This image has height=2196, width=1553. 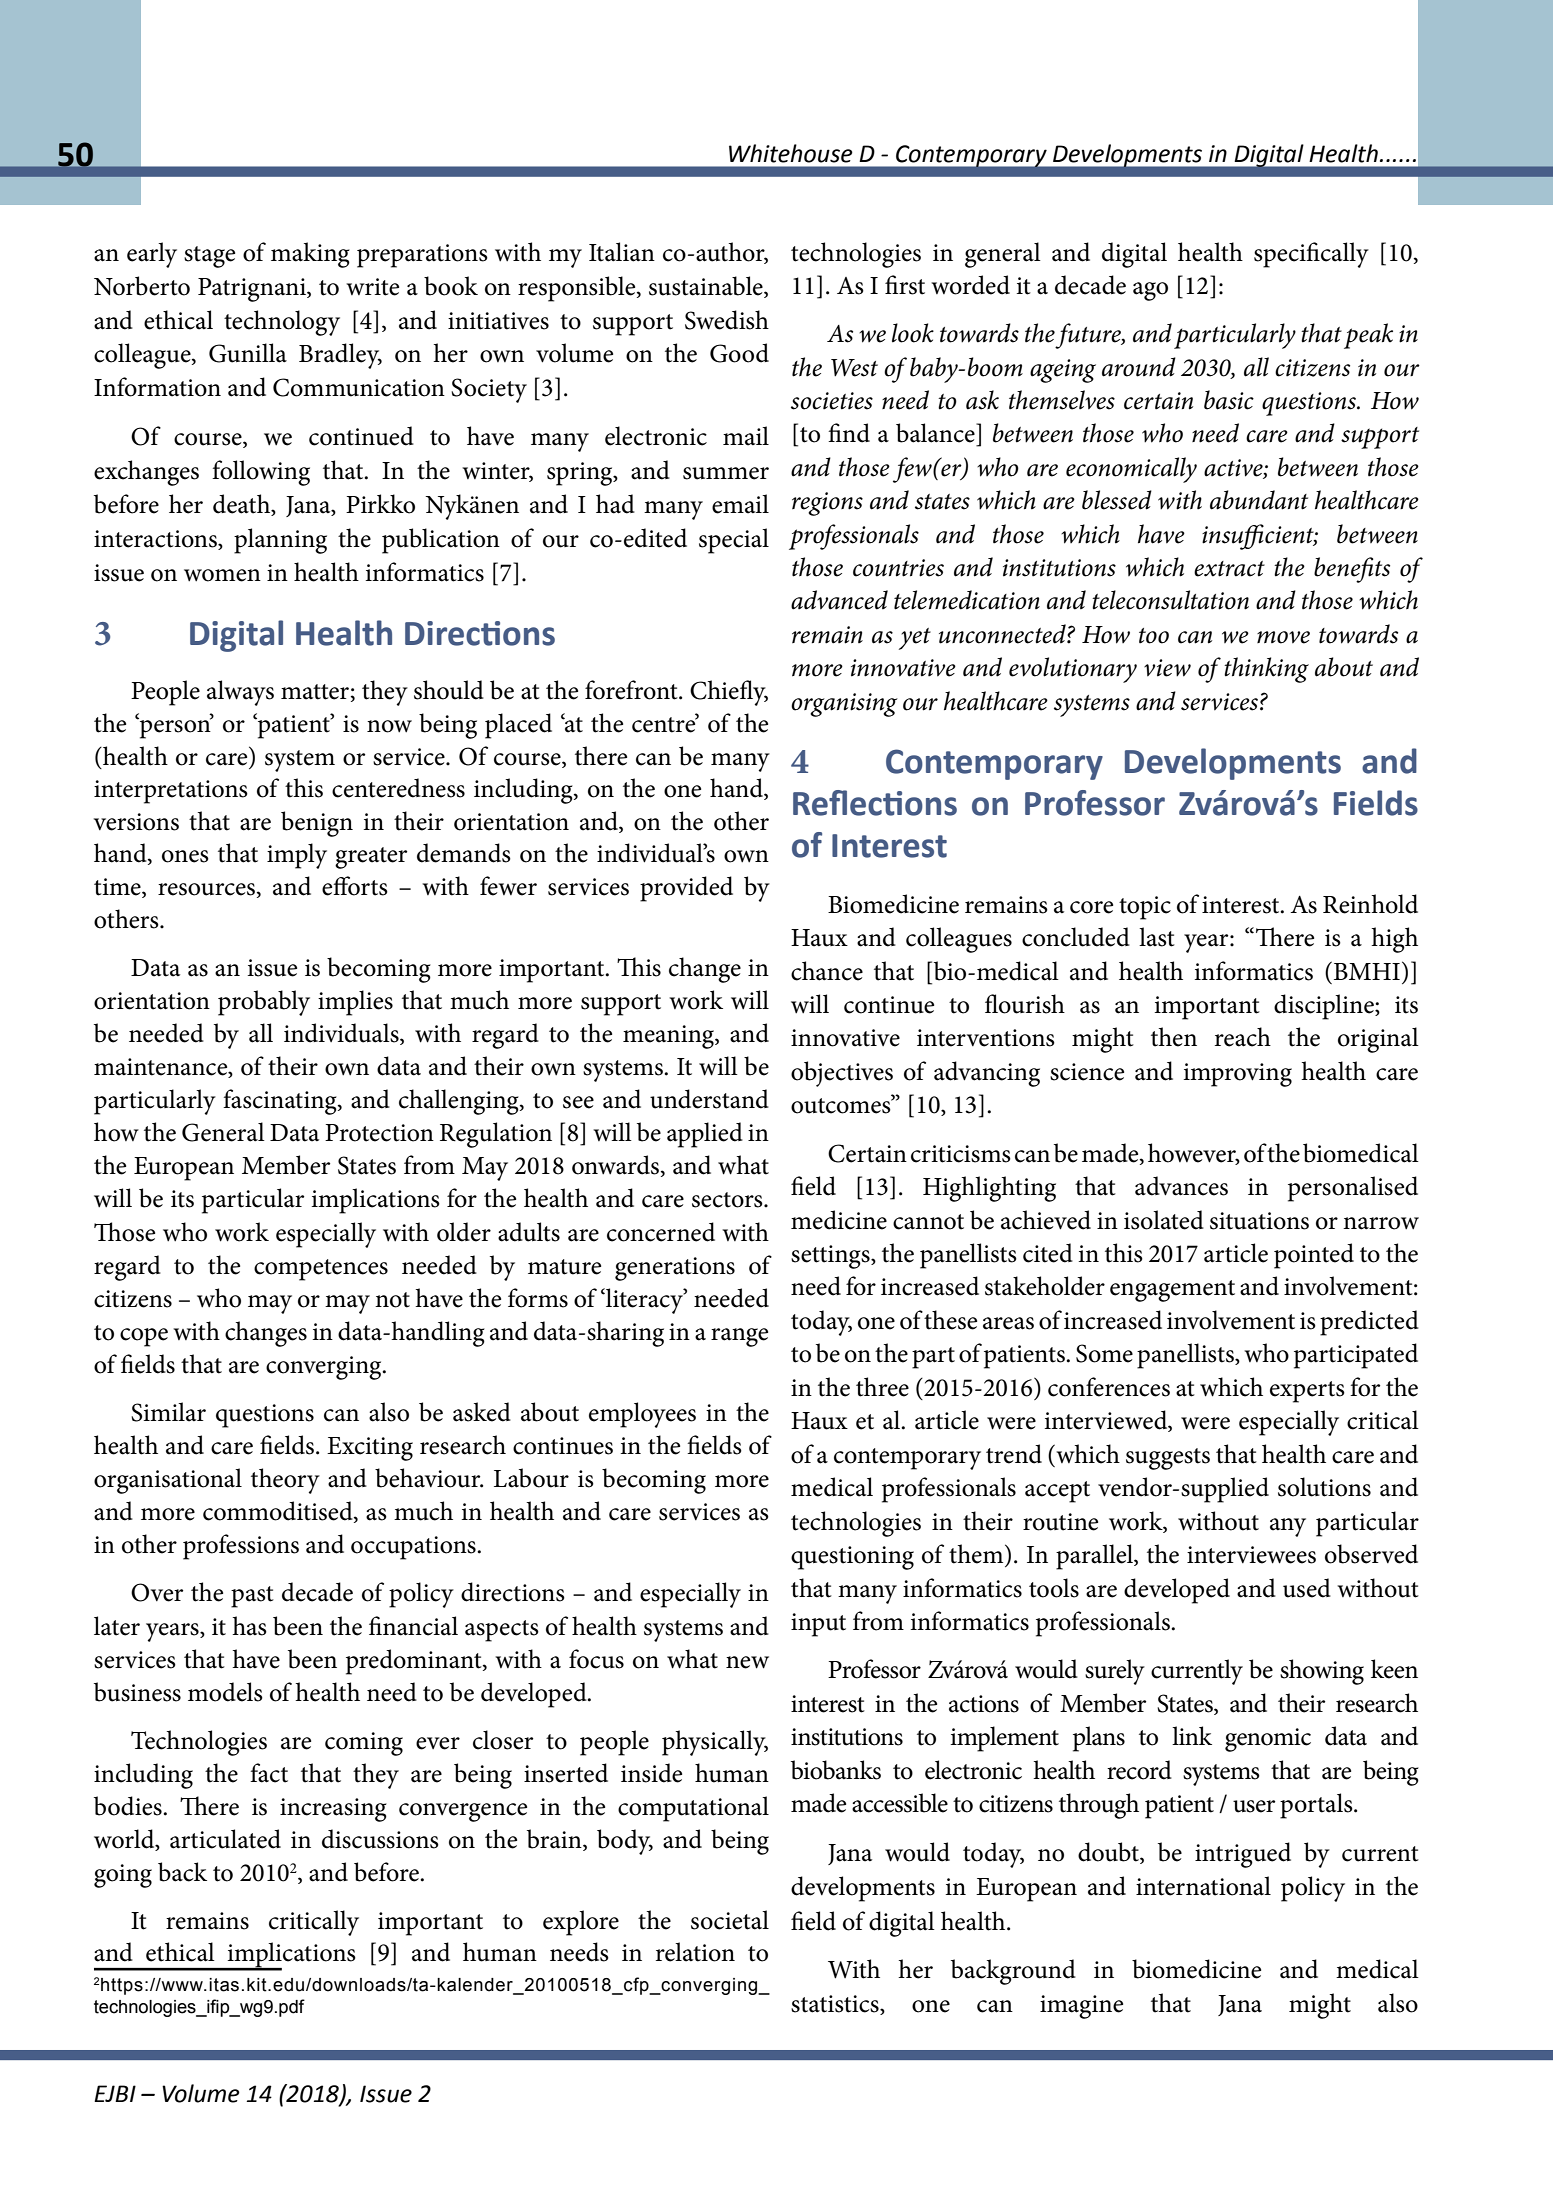 I want to click on questioning, so click(x=852, y=1558).
